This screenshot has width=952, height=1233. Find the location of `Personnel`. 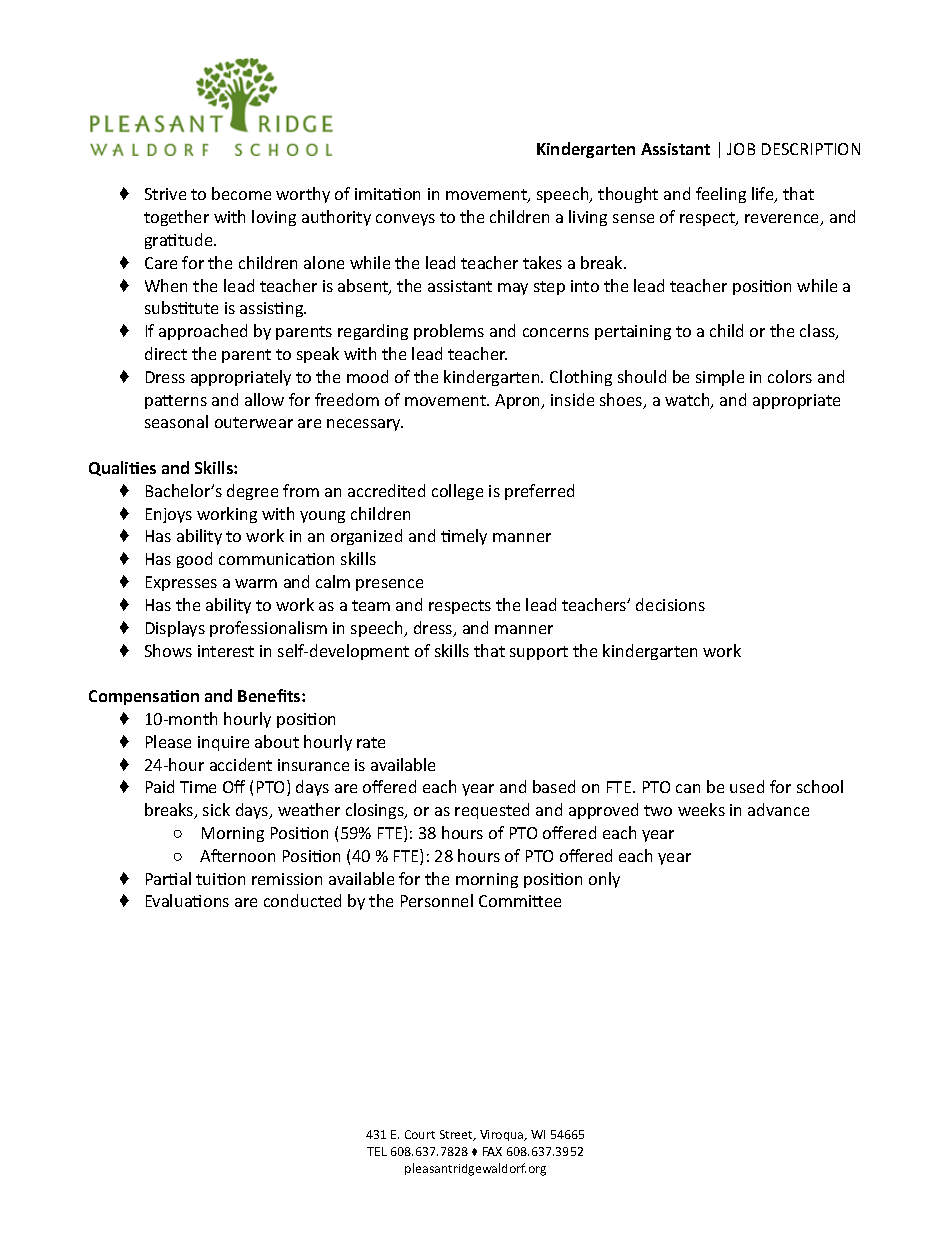

Personnel is located at coordinates (437, 900).
